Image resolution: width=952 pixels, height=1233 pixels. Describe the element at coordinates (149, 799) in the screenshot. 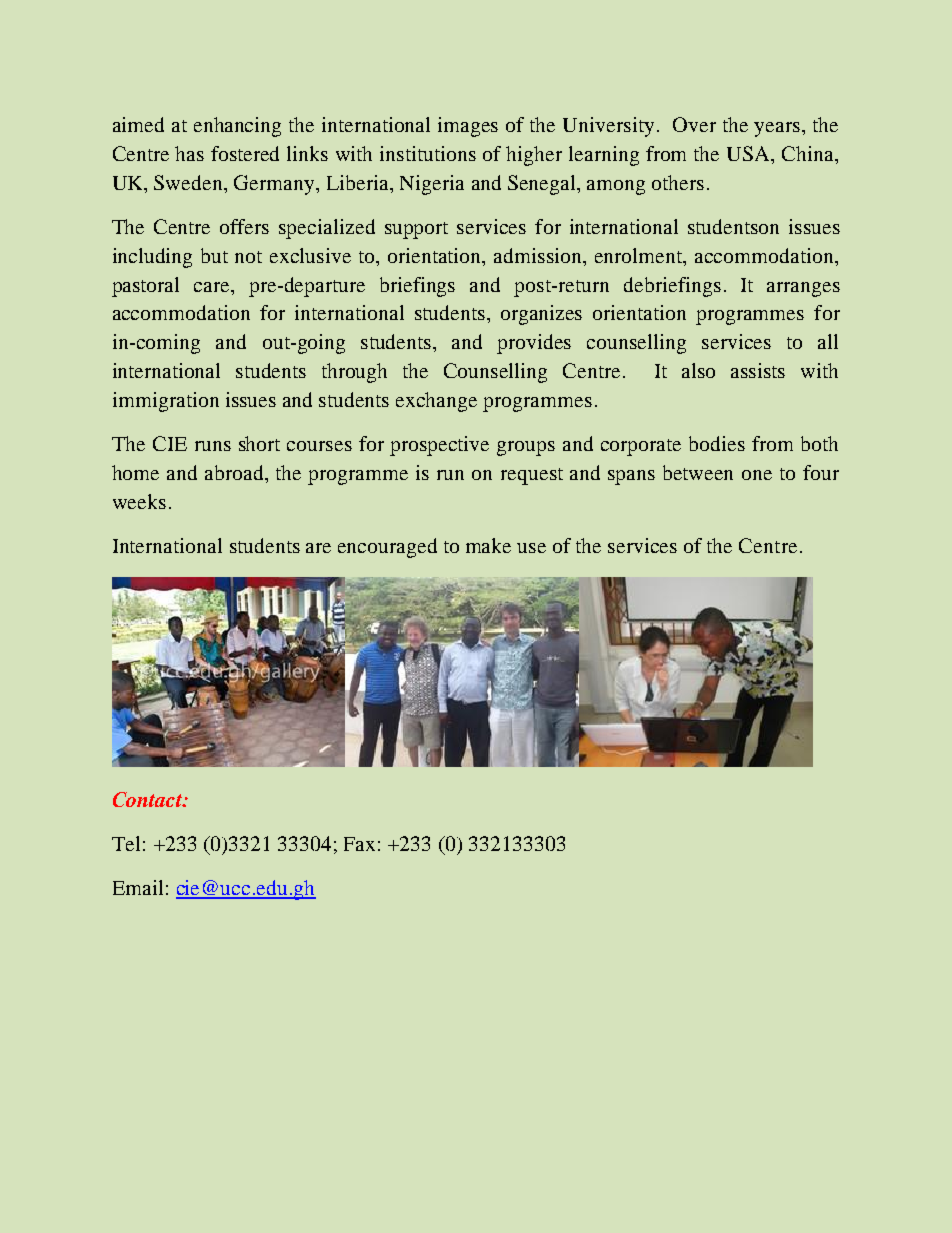

I see `Contact` at that location.
